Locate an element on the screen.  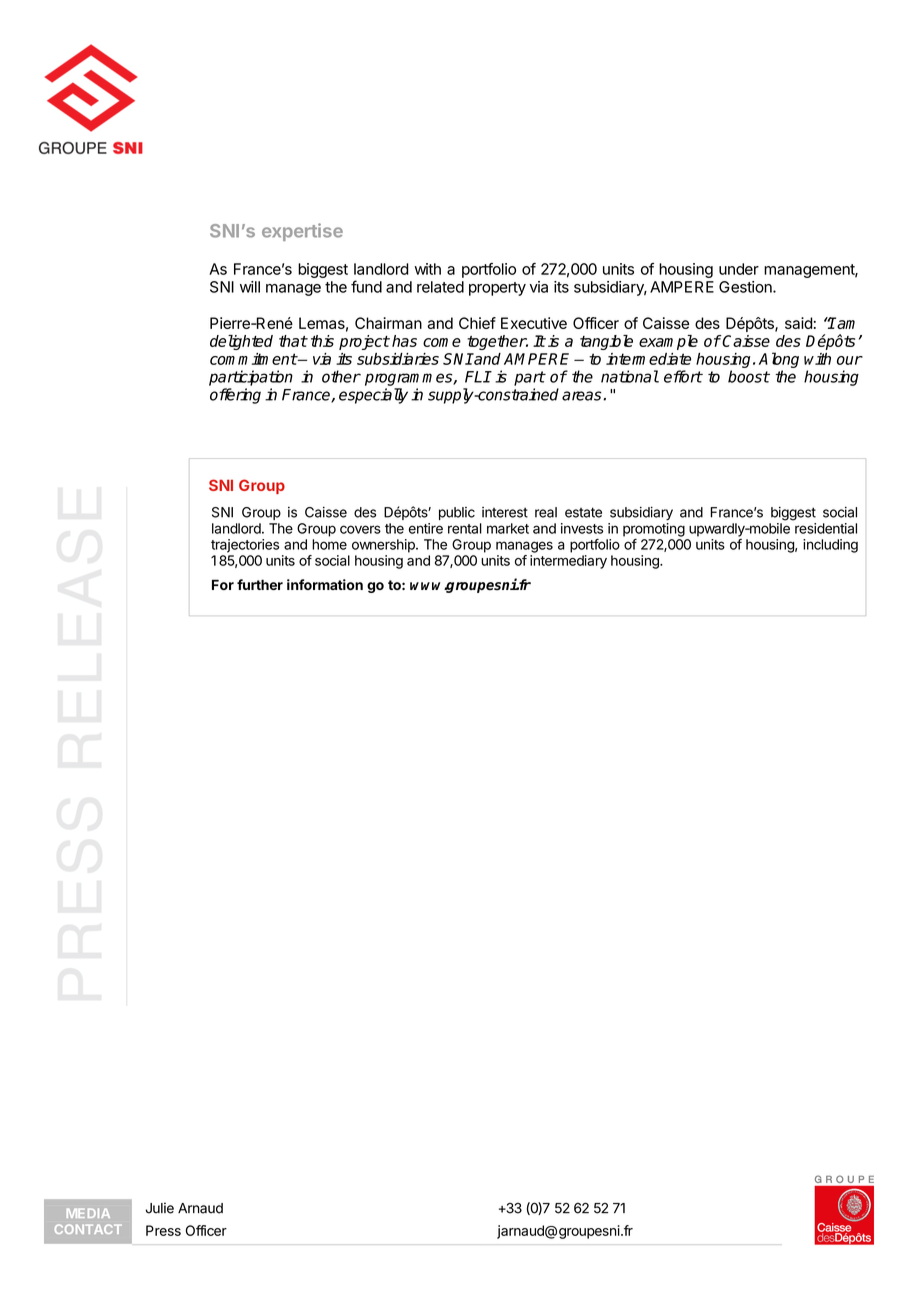
related is located at coordinates (440, 287).
